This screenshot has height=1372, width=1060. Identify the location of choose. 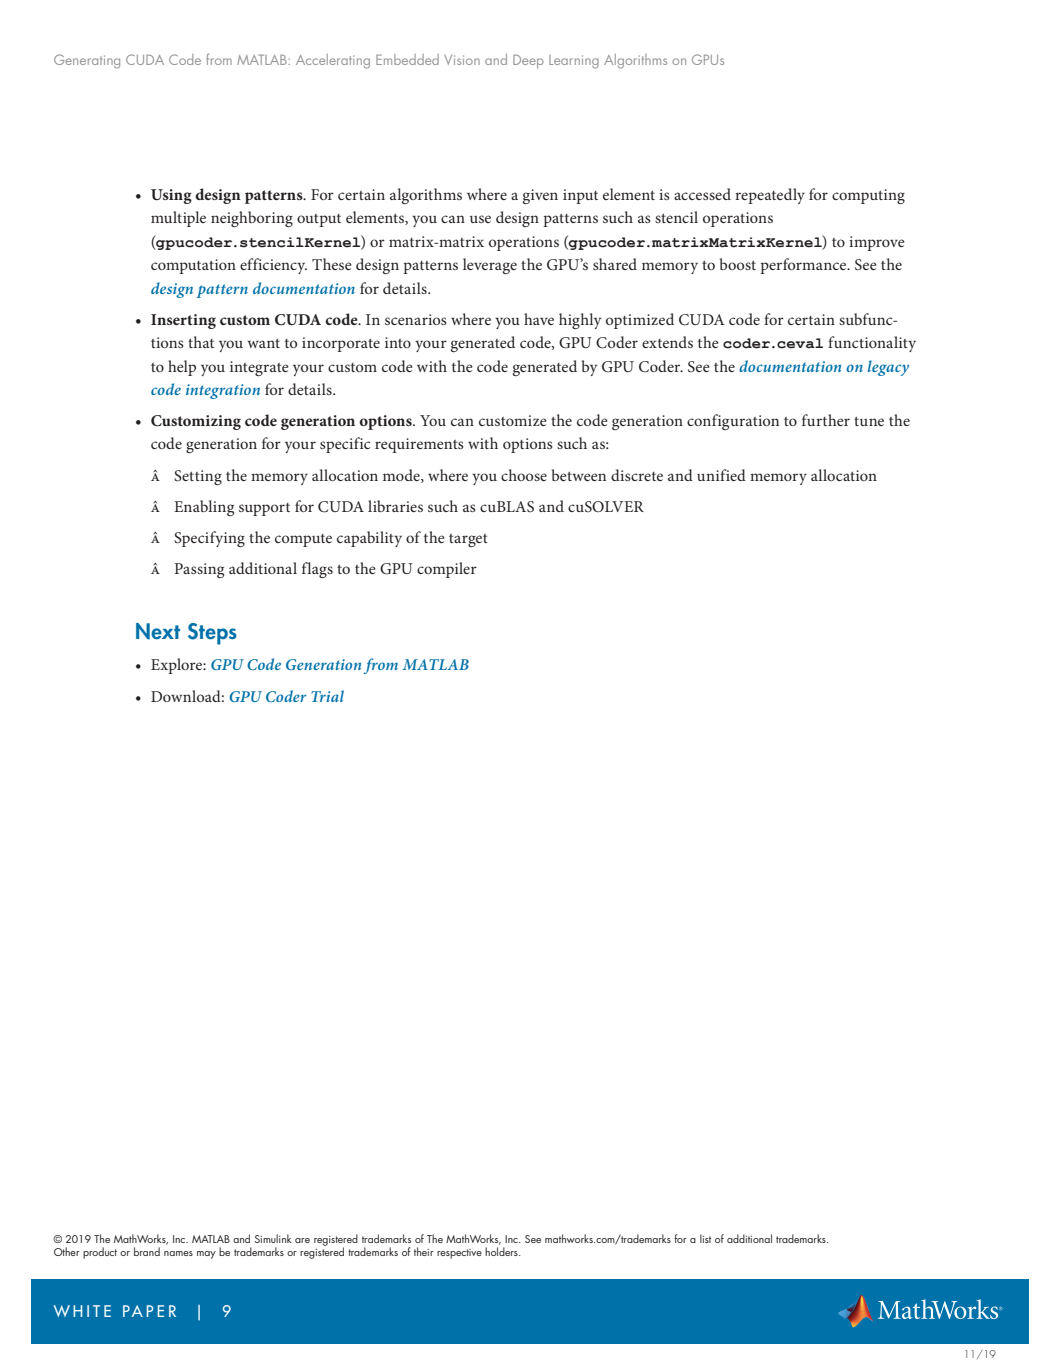
(524, 475).
